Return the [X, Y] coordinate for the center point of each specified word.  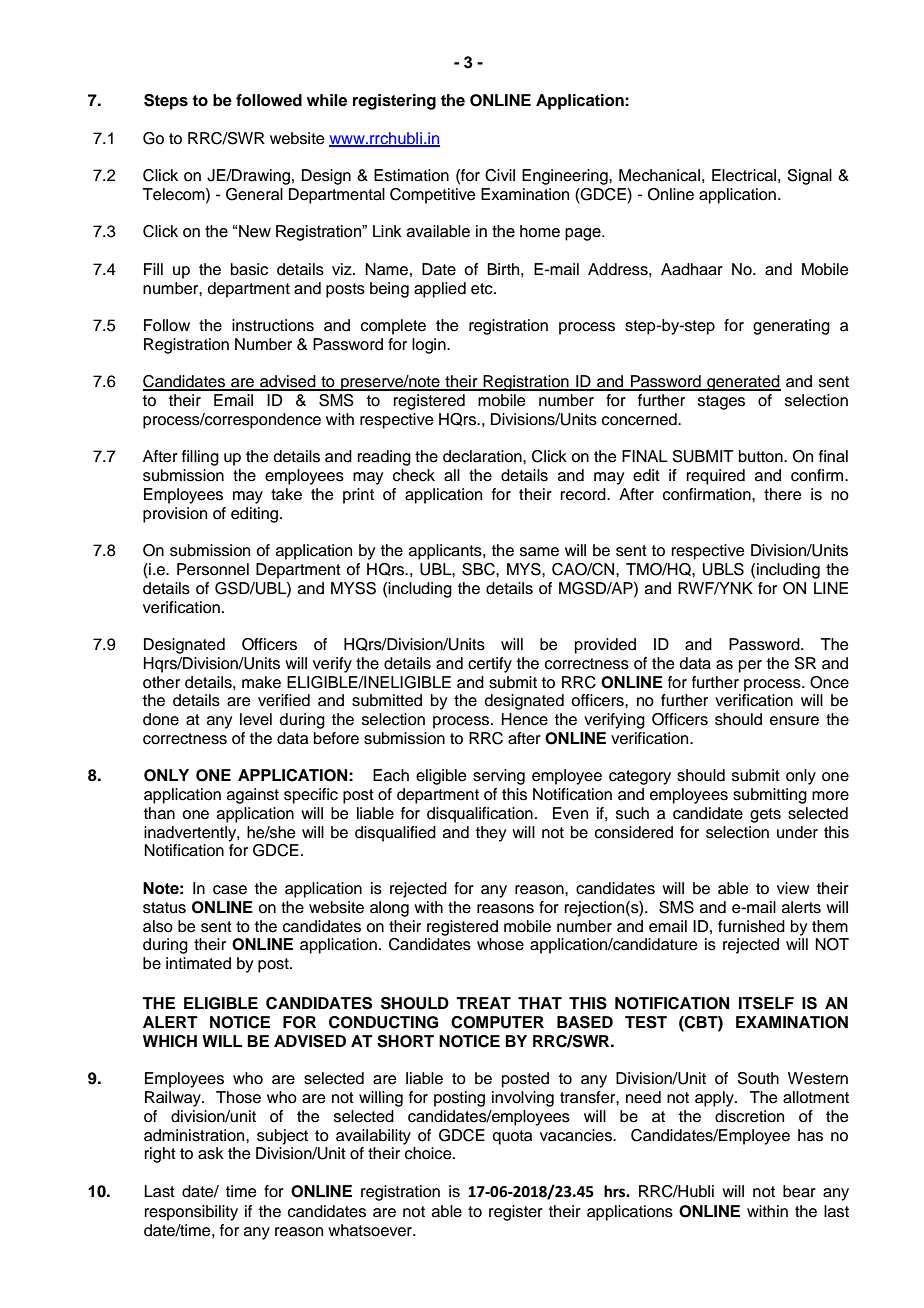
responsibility [191, 1213]
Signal [809, 177]
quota [512, 1137]
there [783, 494]
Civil [500, 175]
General [254, 194]
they [491, 834]
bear [799, 1191]
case [230, 890]
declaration [483, 456]
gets [765, 815]
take [286, 494]
